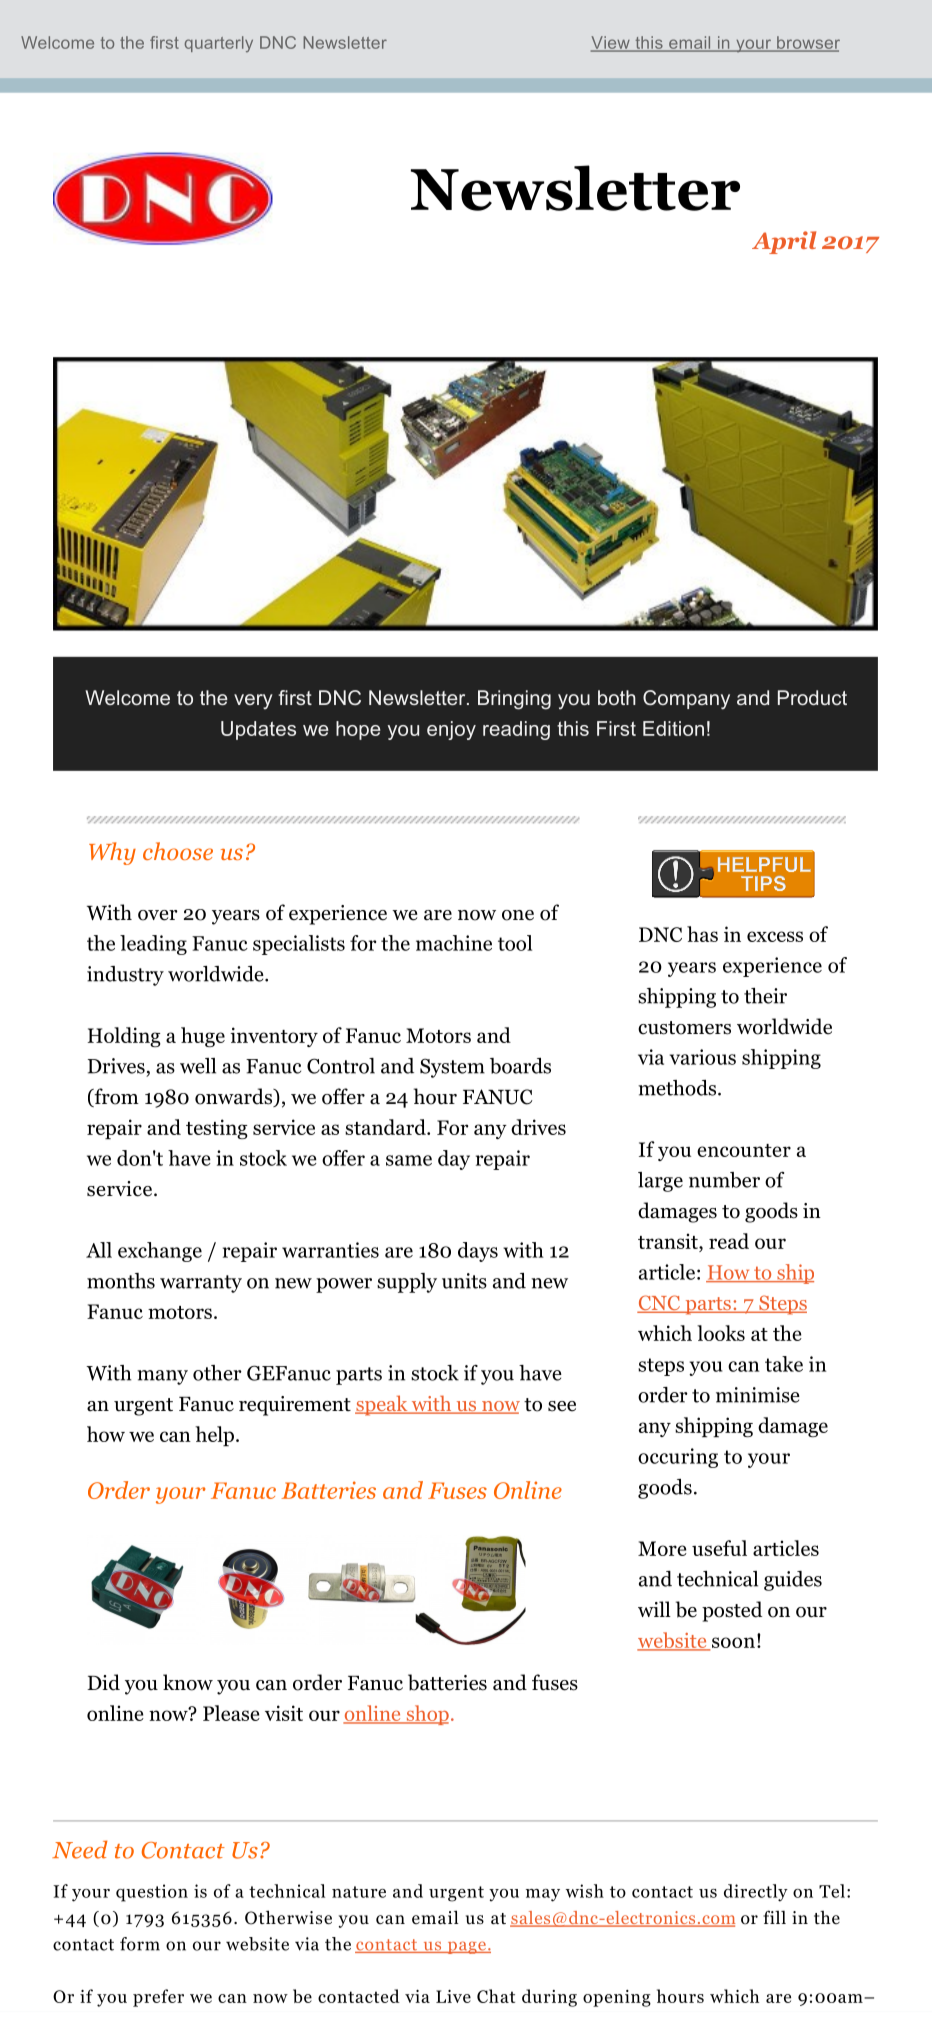  What do you see at coordinates (140, 1944) in the page?
I see `form` at bounding box center [140, 1944].
